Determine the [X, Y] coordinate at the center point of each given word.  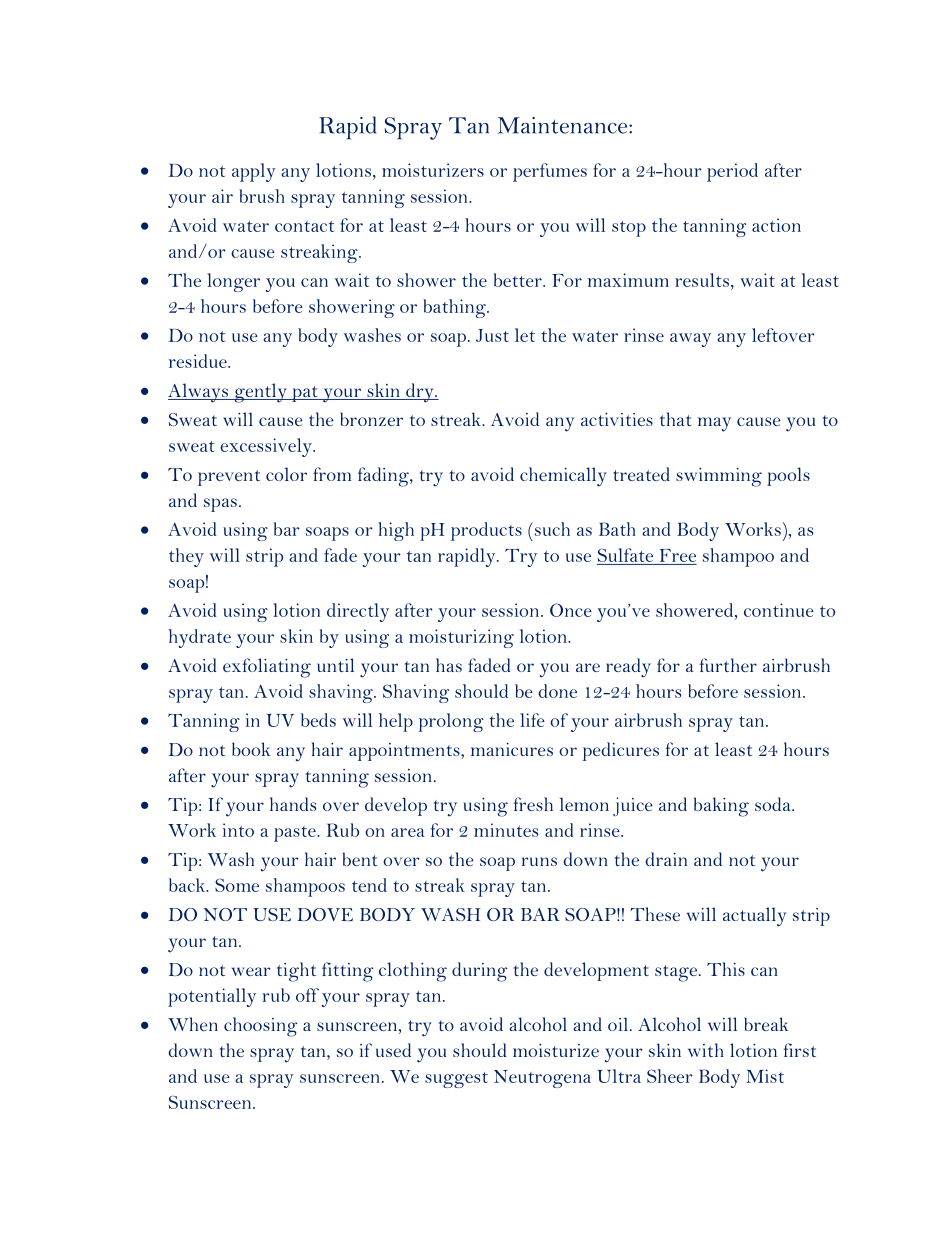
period [732, 172]
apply [254, 172]
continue [779, 610]
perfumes [550, 172]
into [238, 830]
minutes [506, 830]
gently [260, 393]
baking [721, 807]
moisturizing [461, 638]
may [714, 424]
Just [492, 335]
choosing [260, 1027]
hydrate [200, 638]
